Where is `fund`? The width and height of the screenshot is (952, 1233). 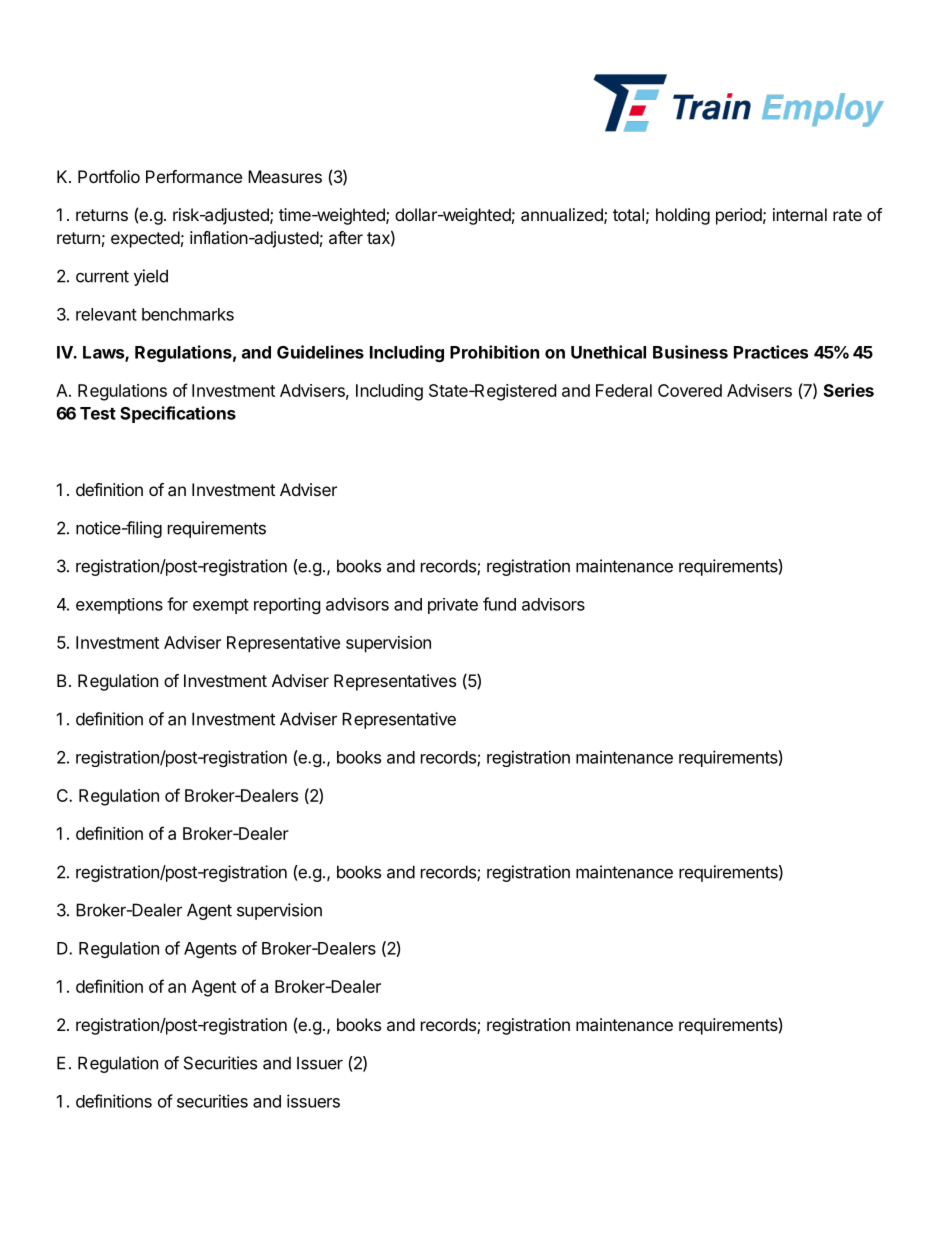 fund is located at coordinates (499, 604).
